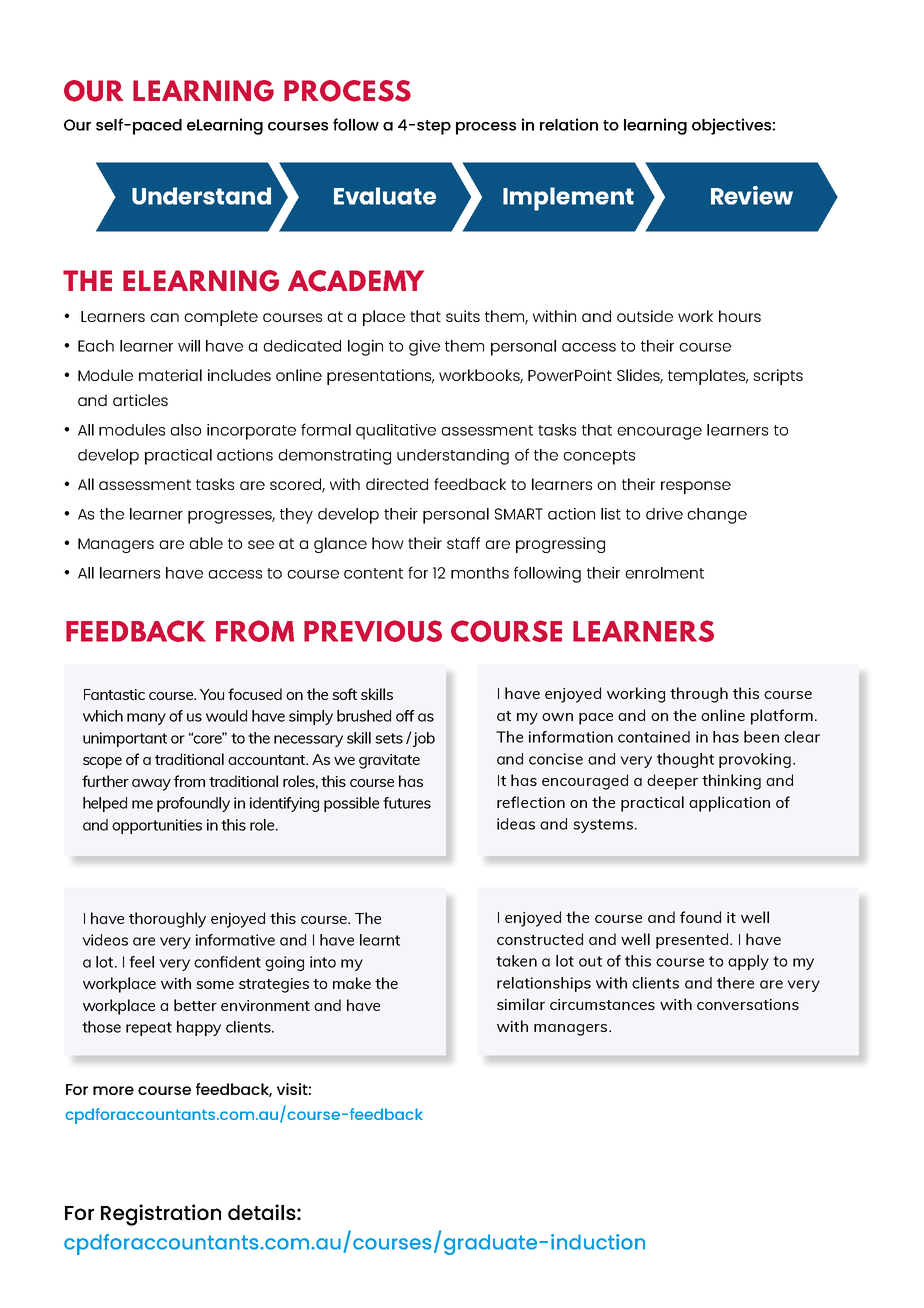  I want to click on can, so click(164, 317).
